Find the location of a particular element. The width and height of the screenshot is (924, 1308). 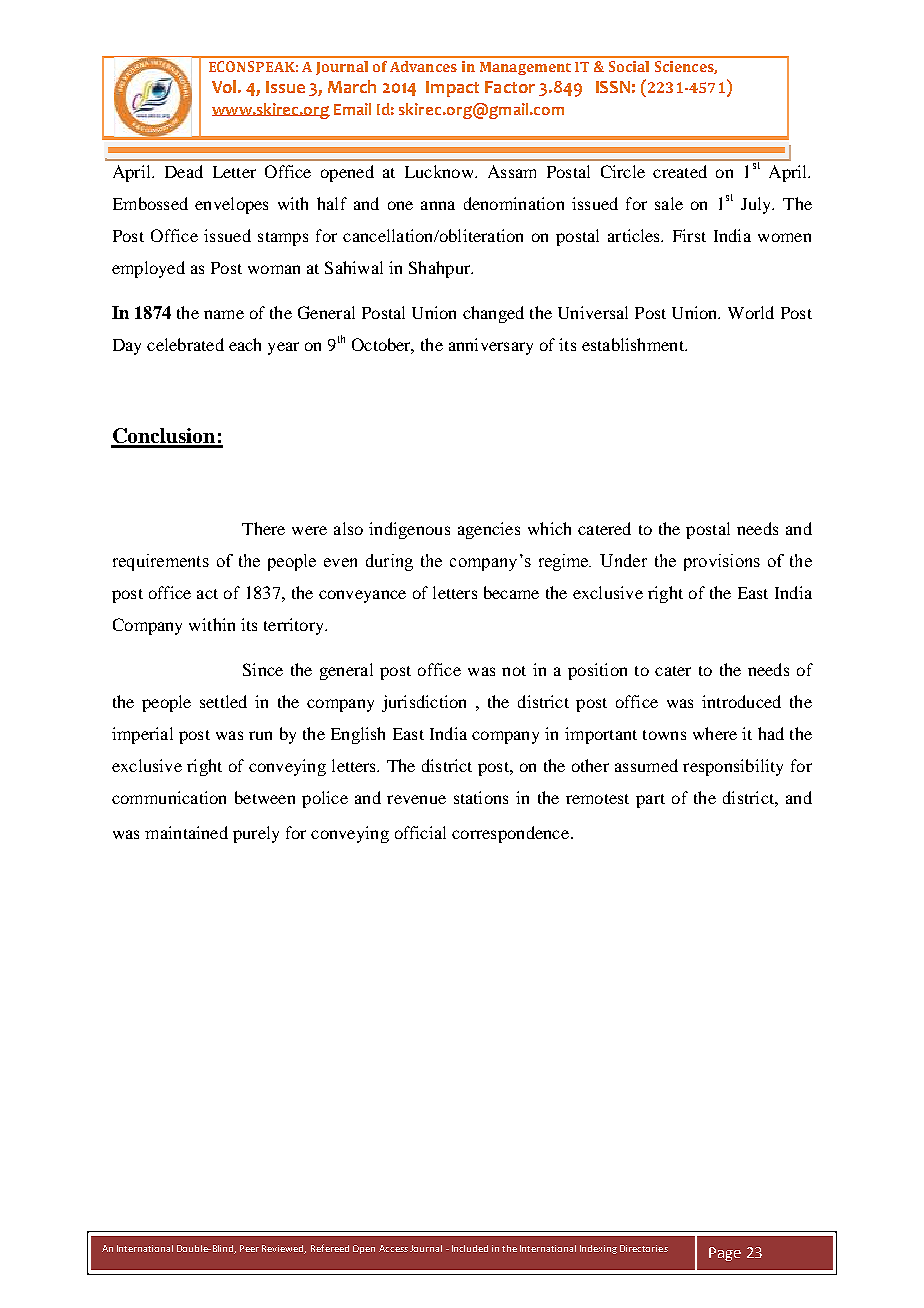

part is located at coordinates (650, 801).
